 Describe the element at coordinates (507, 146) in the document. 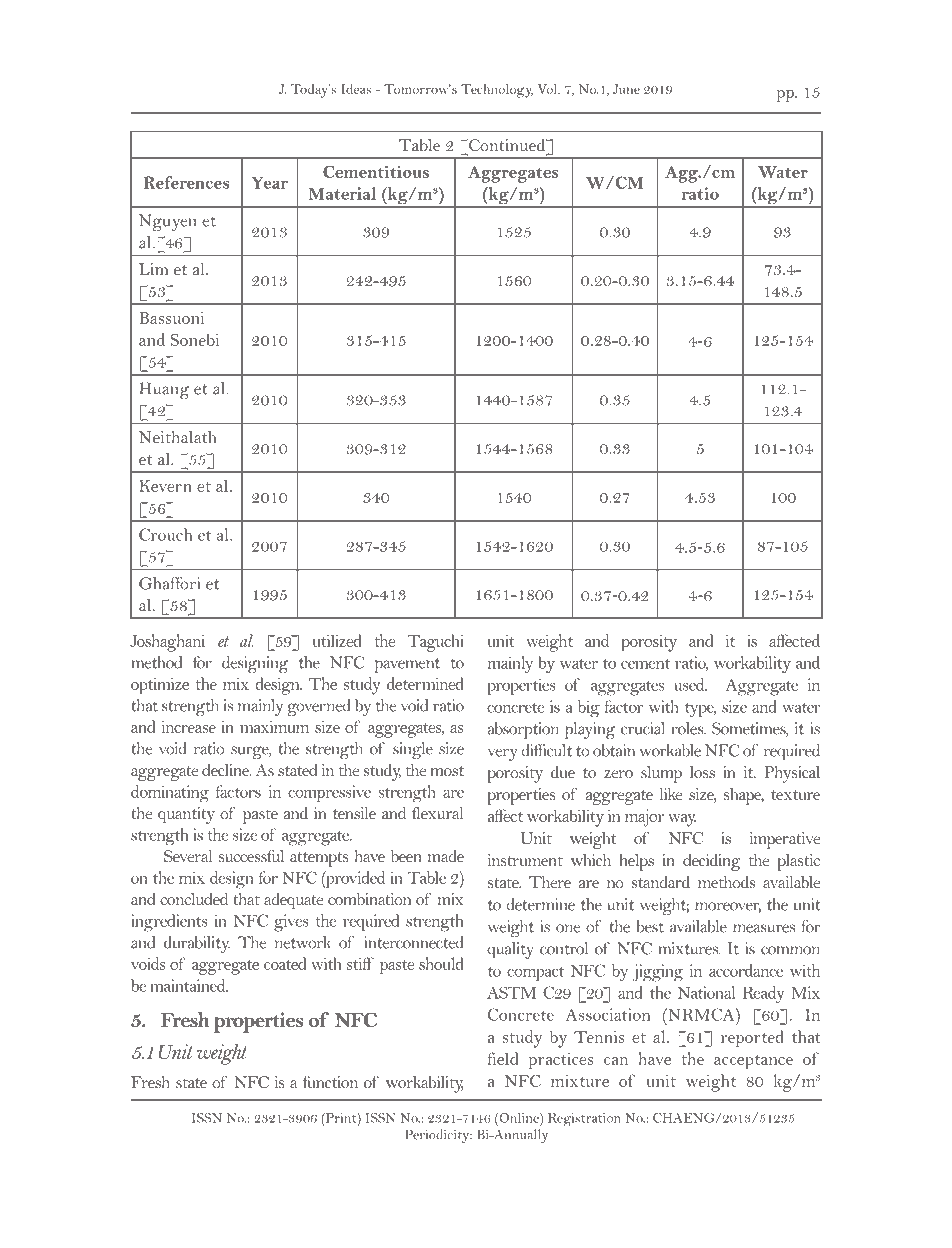

I see `Continued` at that location.
